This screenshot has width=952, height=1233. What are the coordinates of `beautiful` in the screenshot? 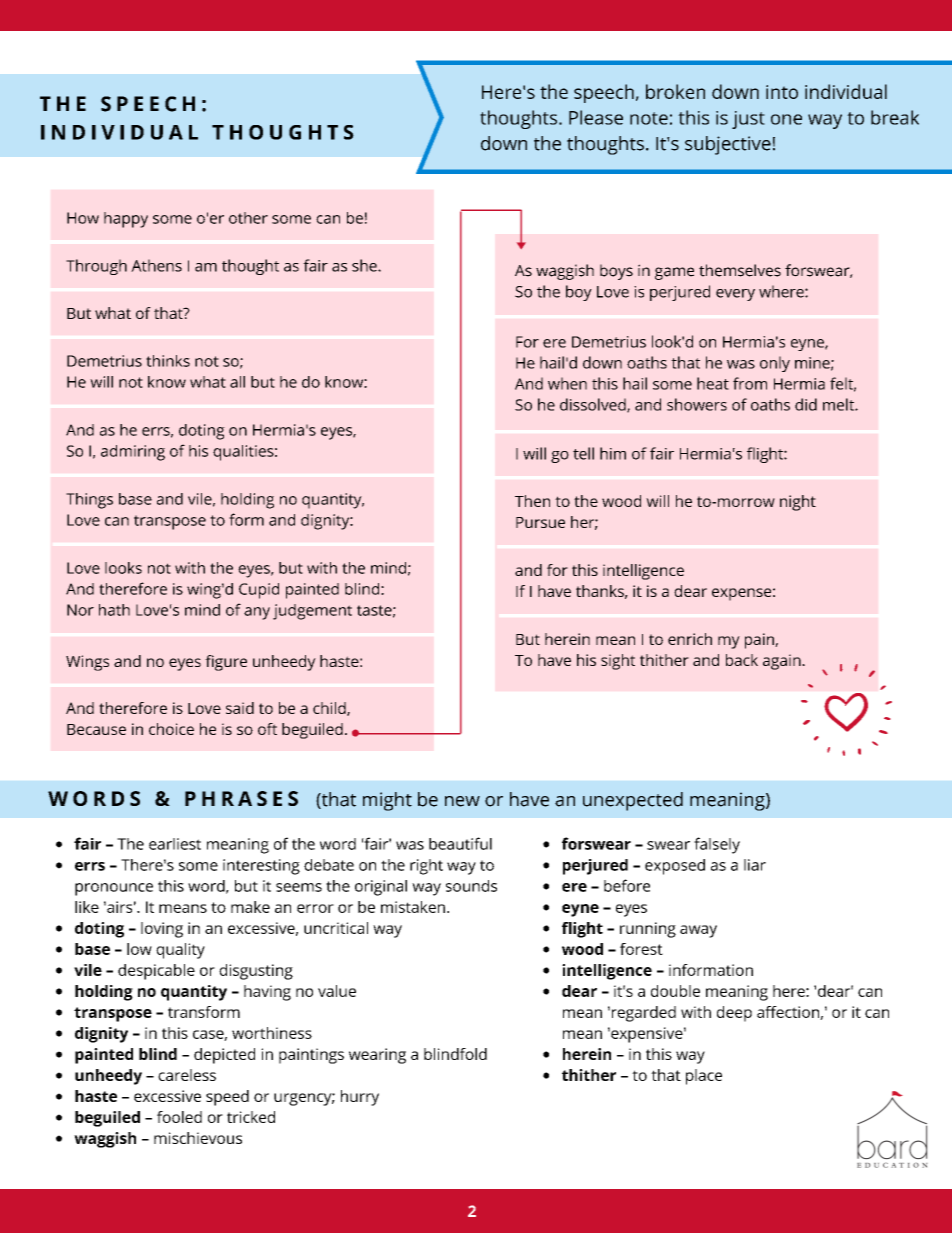 It's located at (460, 843).
